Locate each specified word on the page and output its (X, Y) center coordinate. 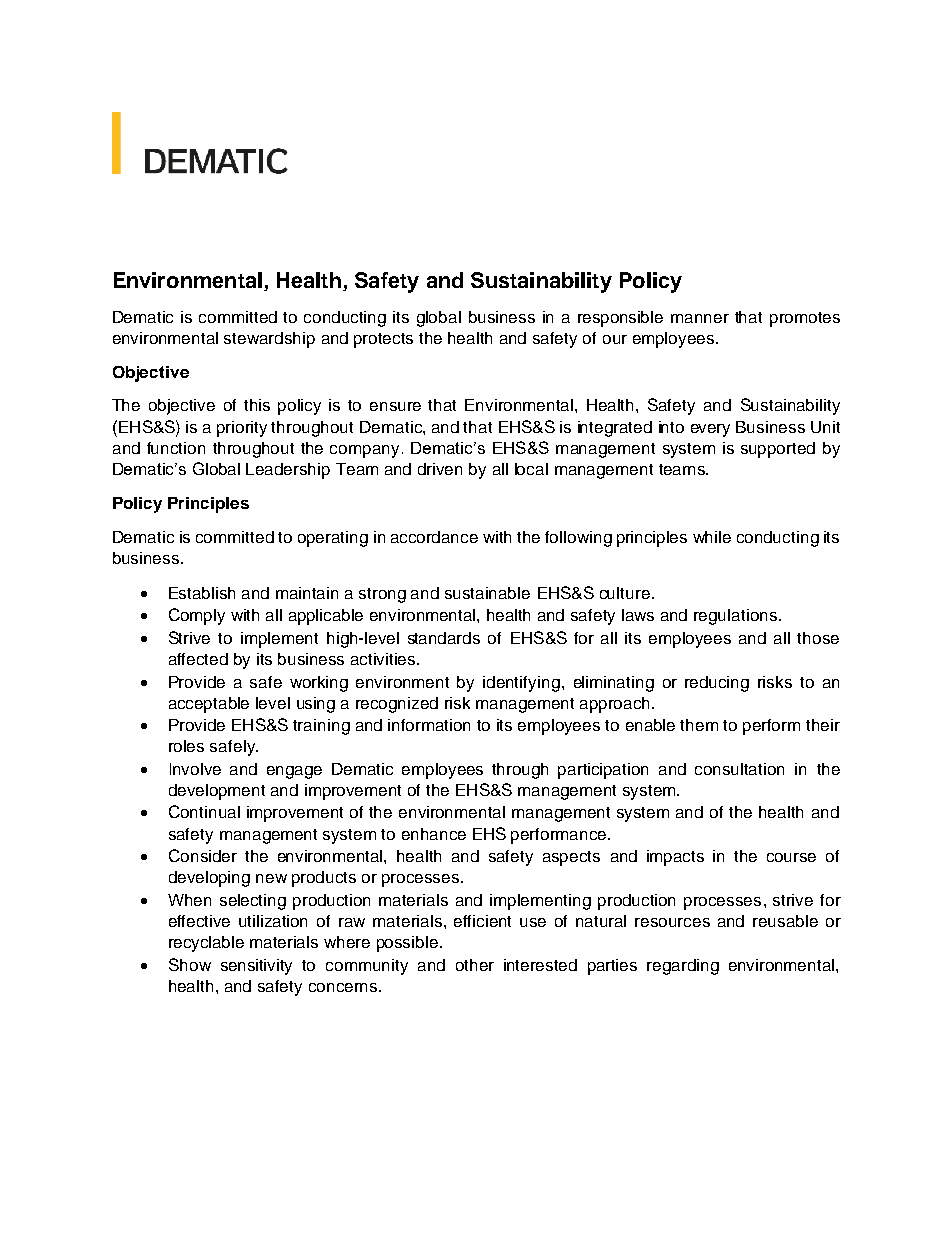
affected (198, 659)
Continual (204, 811)
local (531, 469)
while (712, 537)
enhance (434, 834)
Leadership (288, 471)
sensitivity (256, 967)
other (475, 965)
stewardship (269, 340)
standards (444, 638)
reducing (717, 684)
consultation (739, 769)
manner (700, 318)
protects (383, 340)
